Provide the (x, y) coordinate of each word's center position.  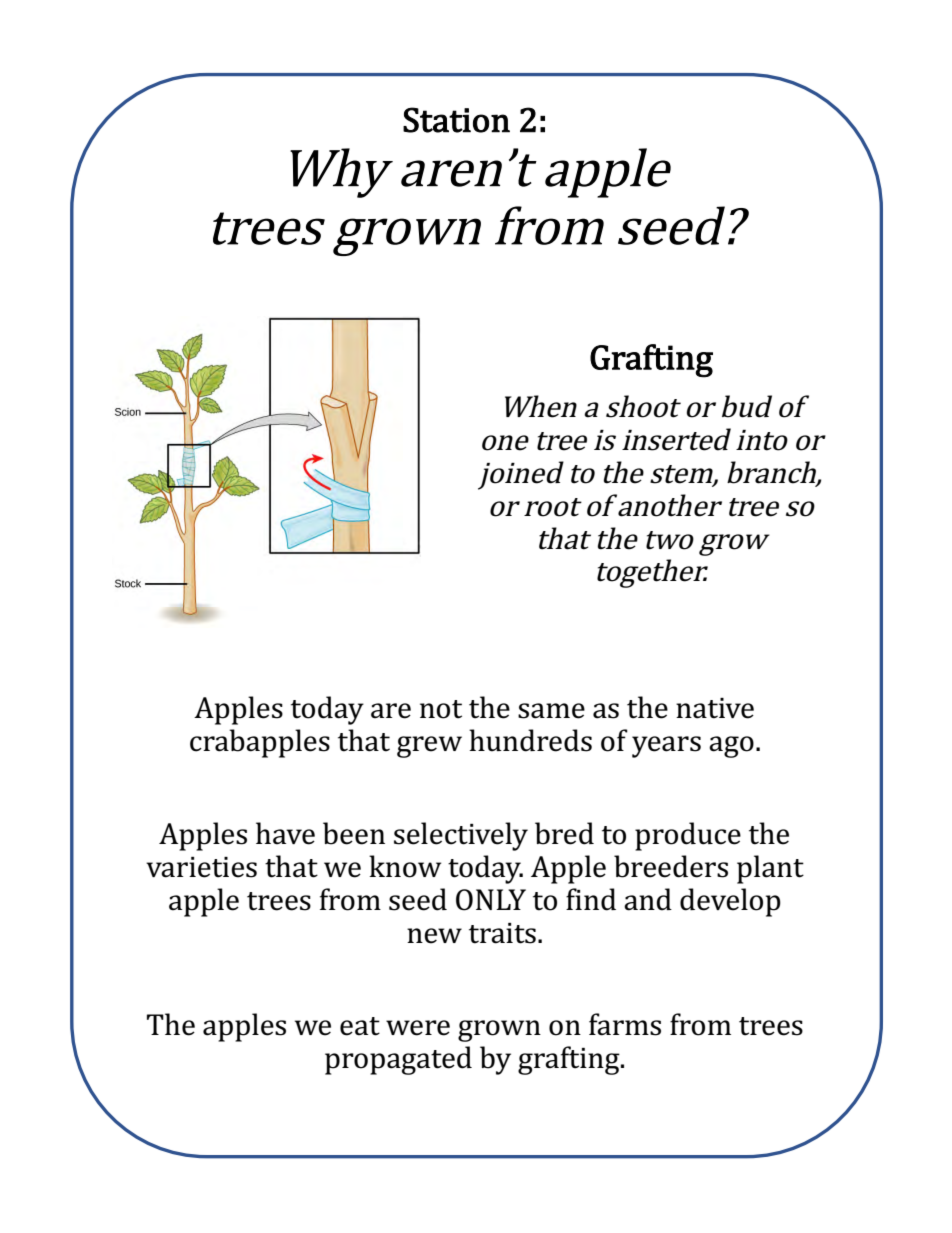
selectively (461, 836)
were (418, 1028)
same (551, 711)
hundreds (530, 740)
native (715, 708)
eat (360, 1026)
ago (731, 747)
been (354, 833)
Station (456, 120)
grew (429, 747)
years (666, 747)
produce (688, 836)
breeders (671, 866)
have (285, 833)
